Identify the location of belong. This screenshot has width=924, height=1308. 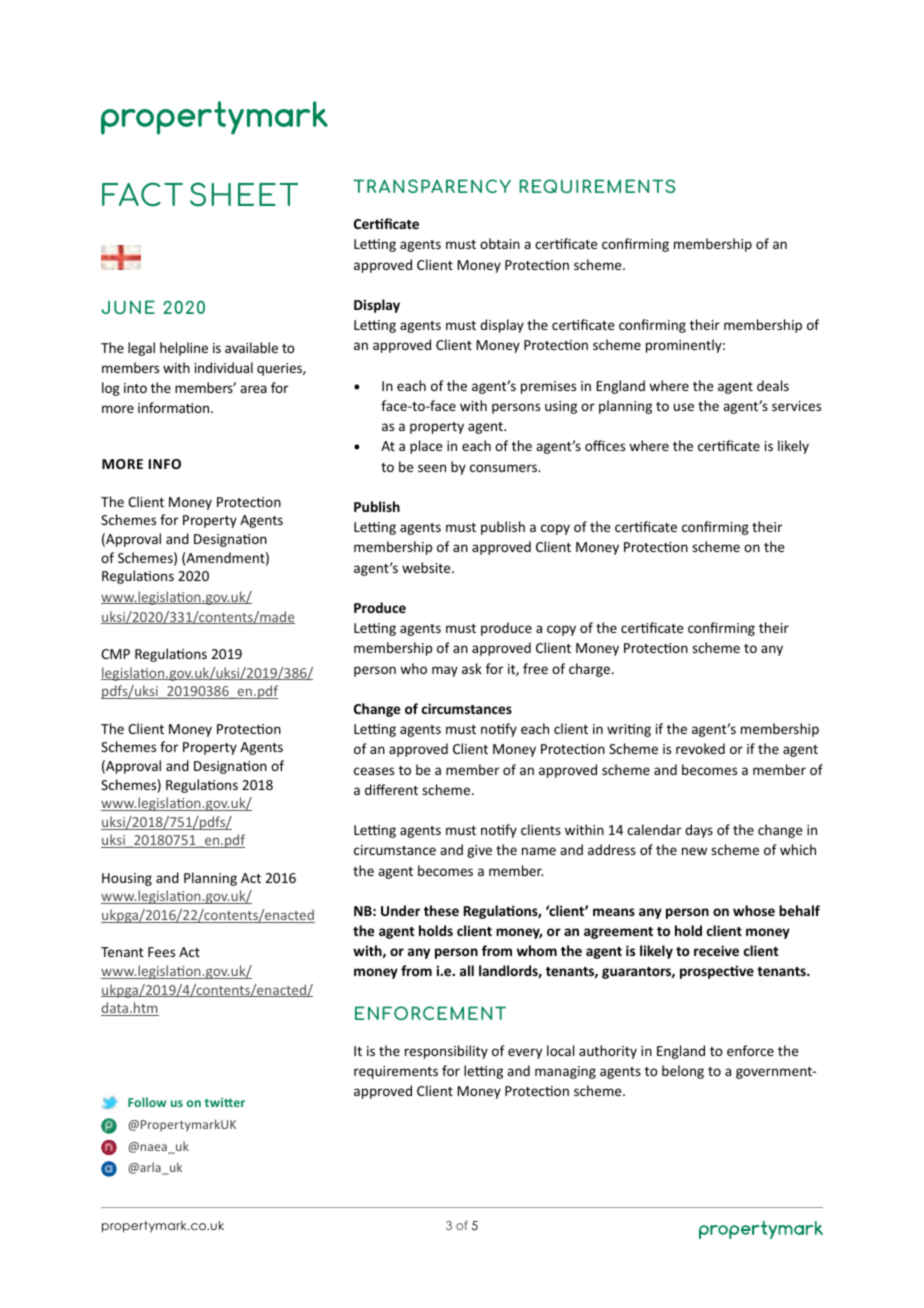
(683, 1072).
